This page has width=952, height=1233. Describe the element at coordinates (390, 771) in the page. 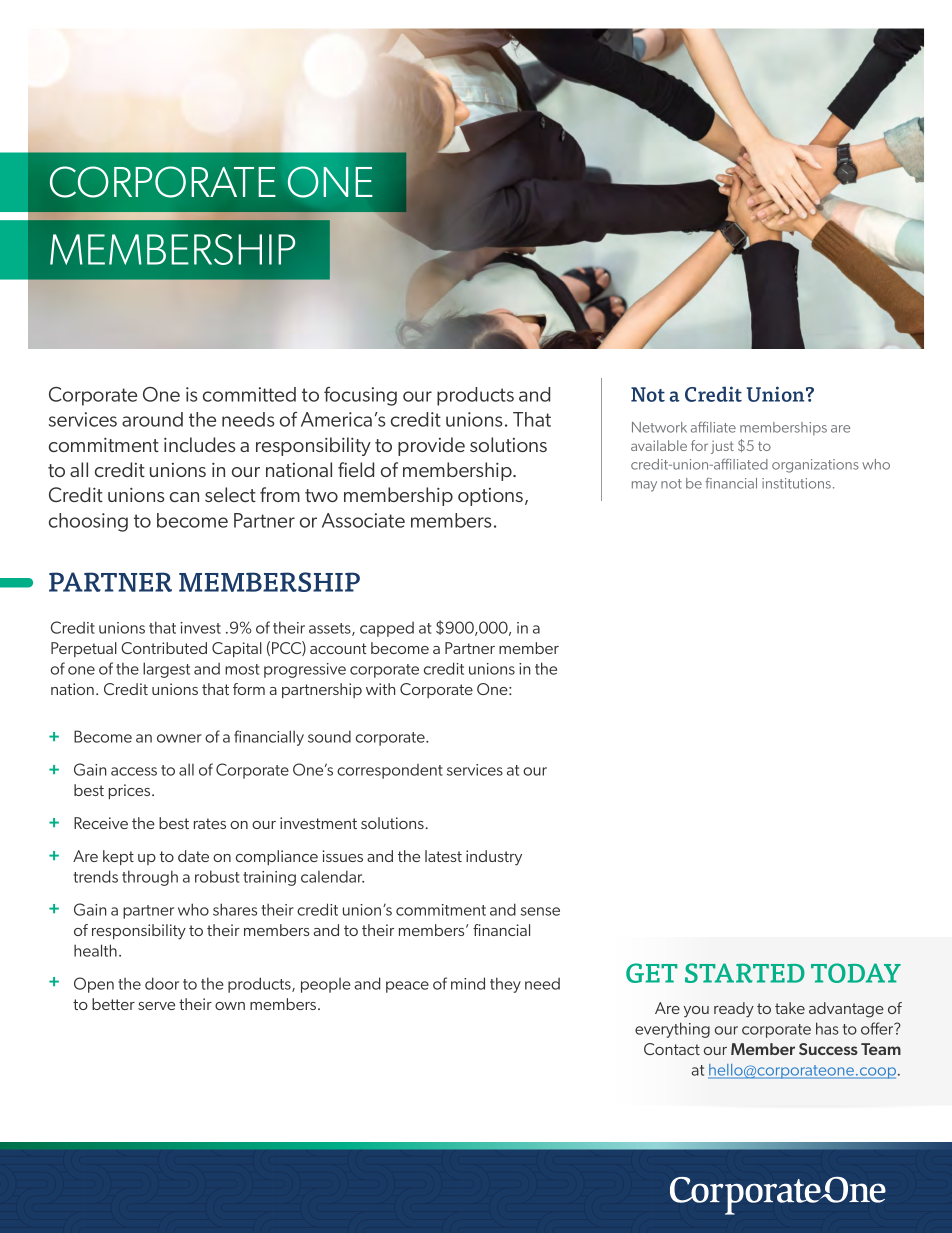

I see `correspondent` at that location.
